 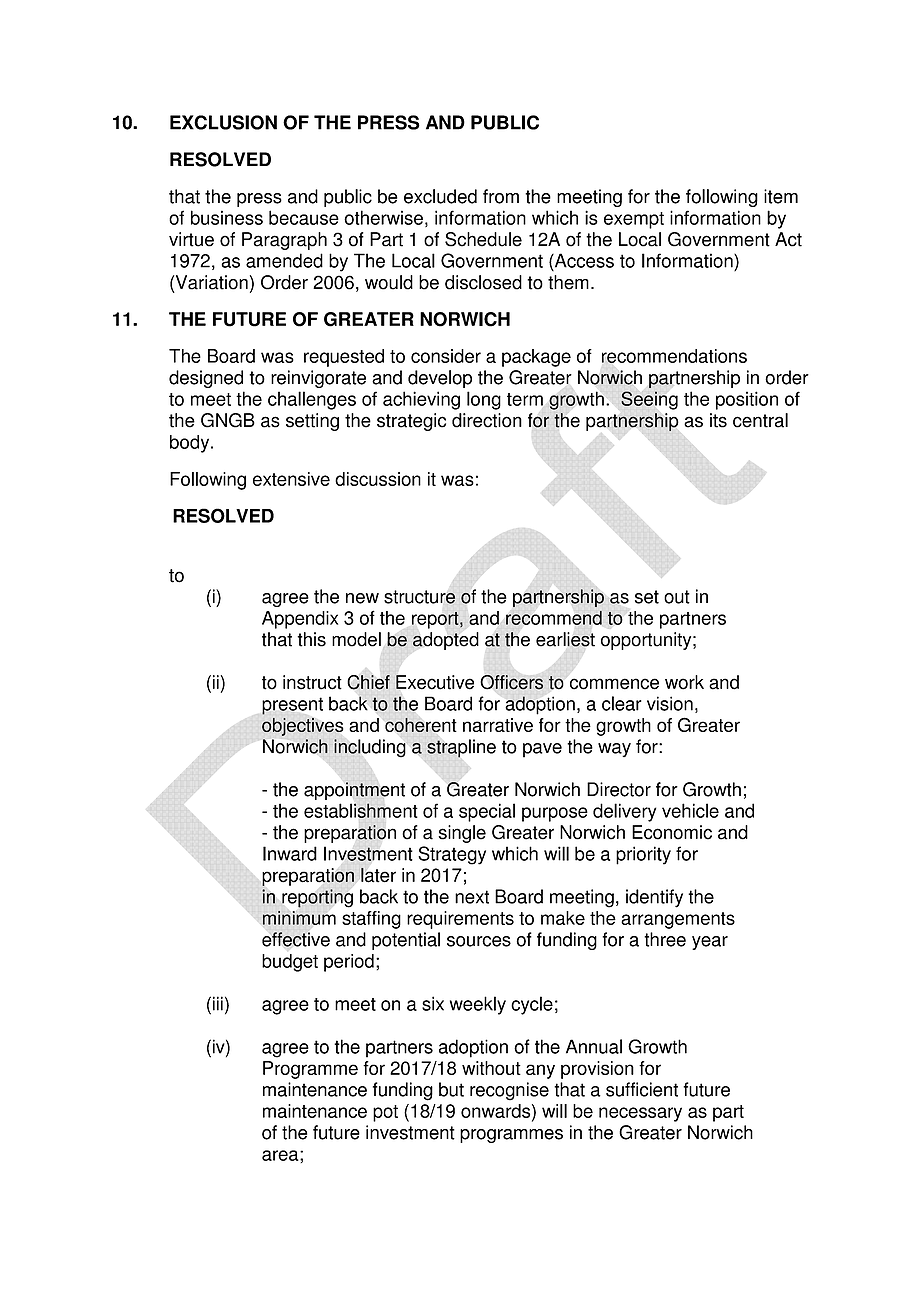 I want to click on EXCLUSION, so click(x=223, y=122).
